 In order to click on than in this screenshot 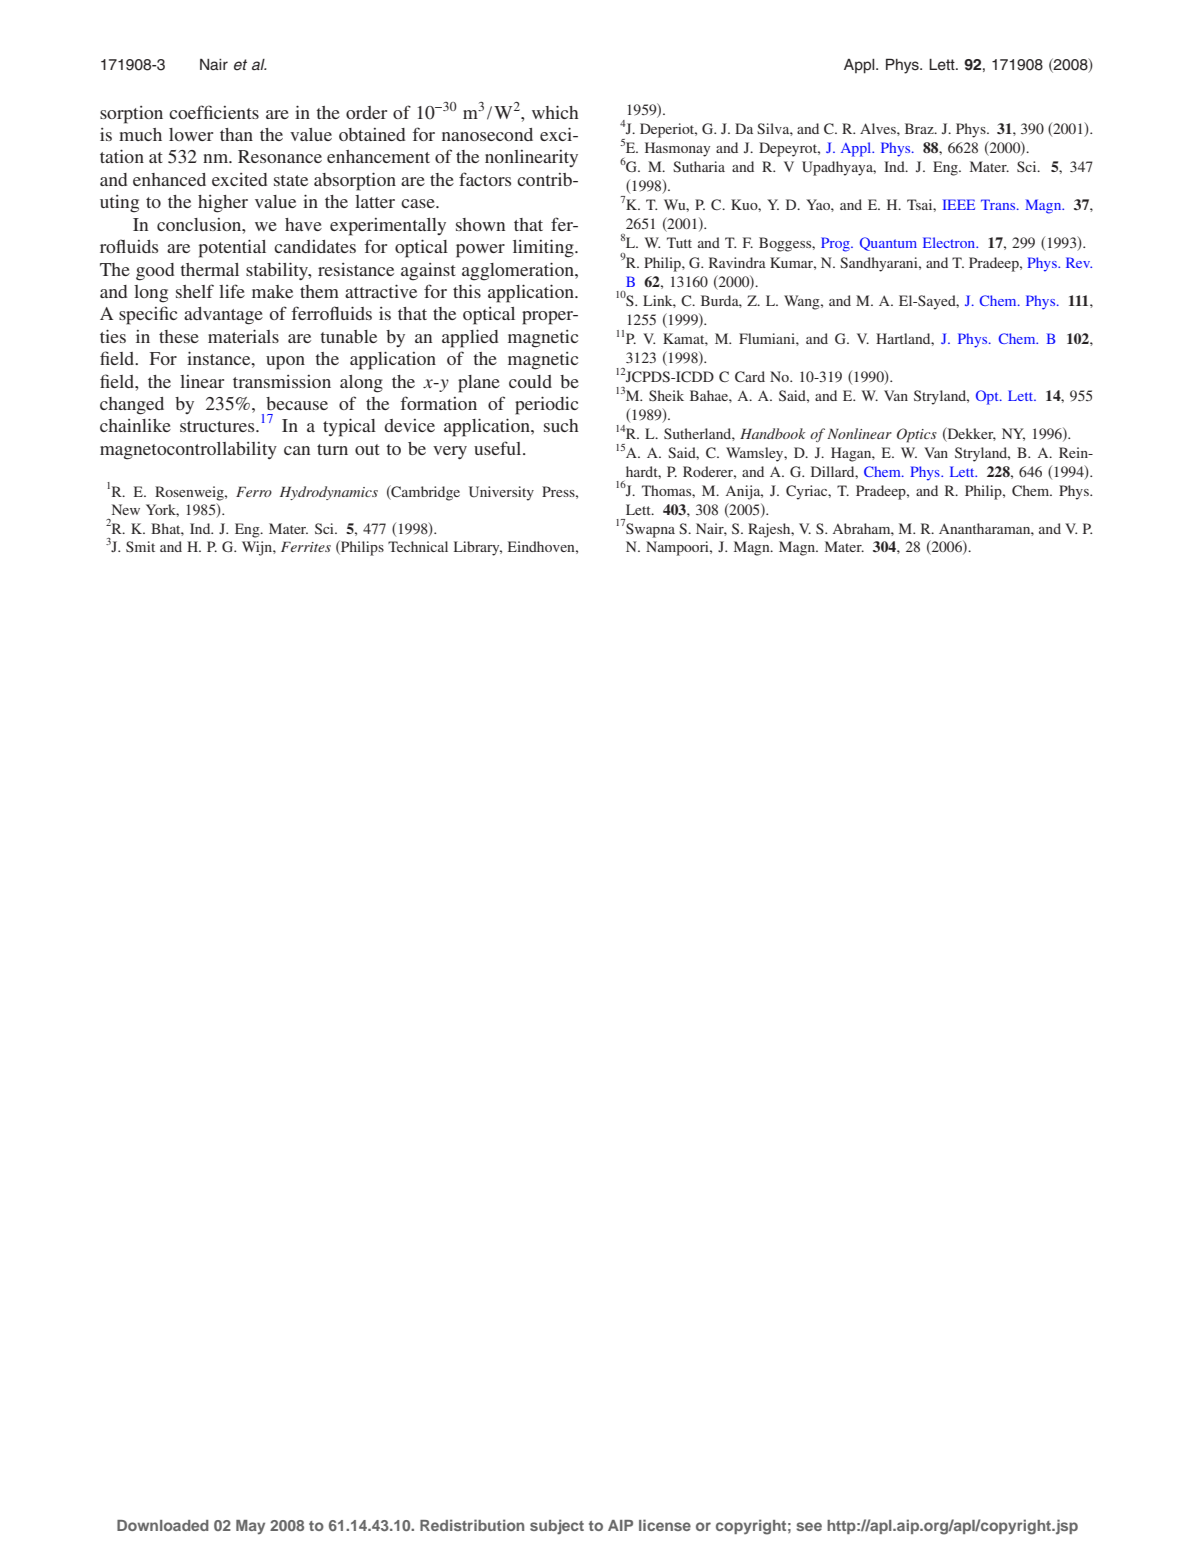, I will do `click(236, 134)`.
